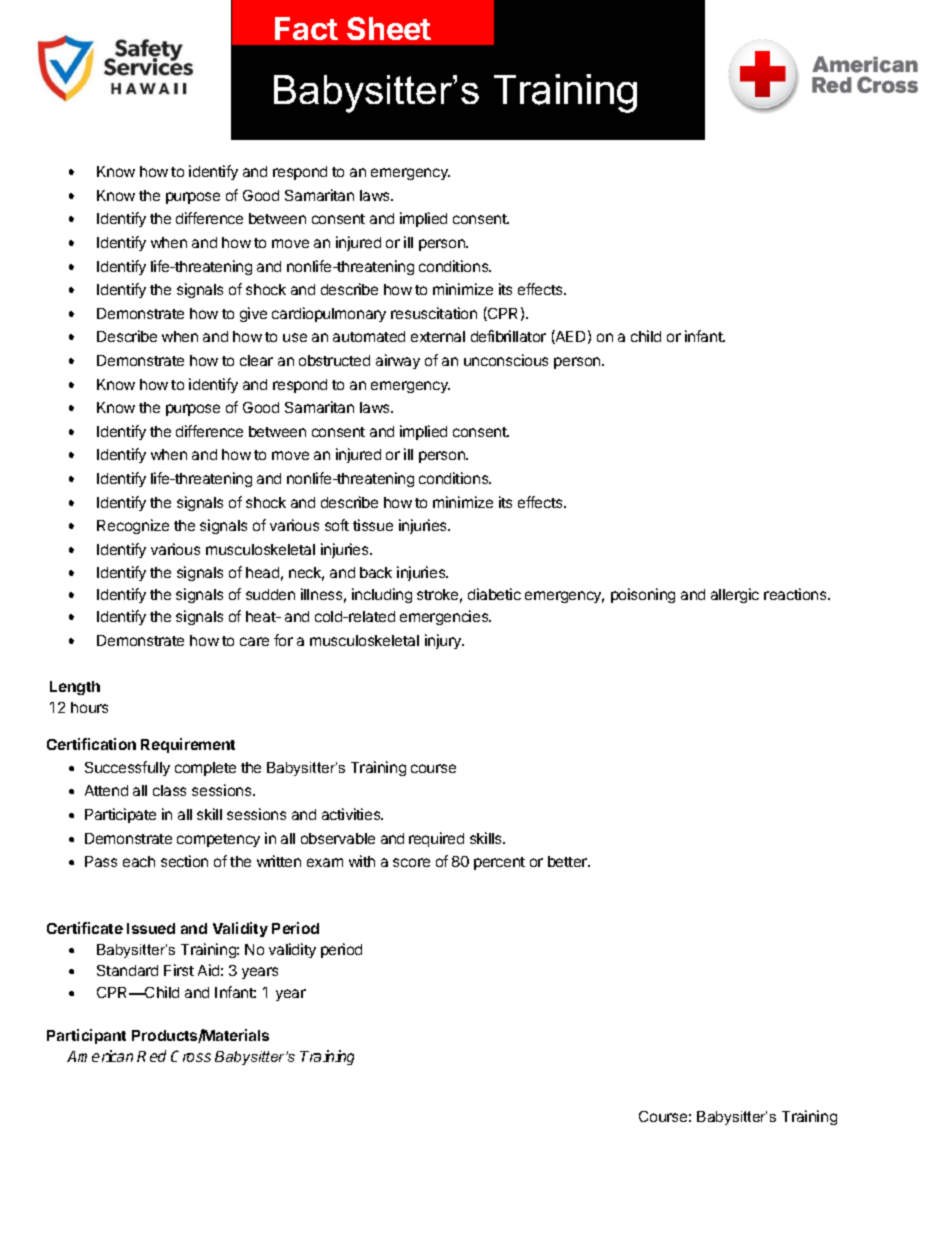 Image resolution: width=952 pixels, height=1233 pixels. I want to click on Sheet, so click(389, 28).
